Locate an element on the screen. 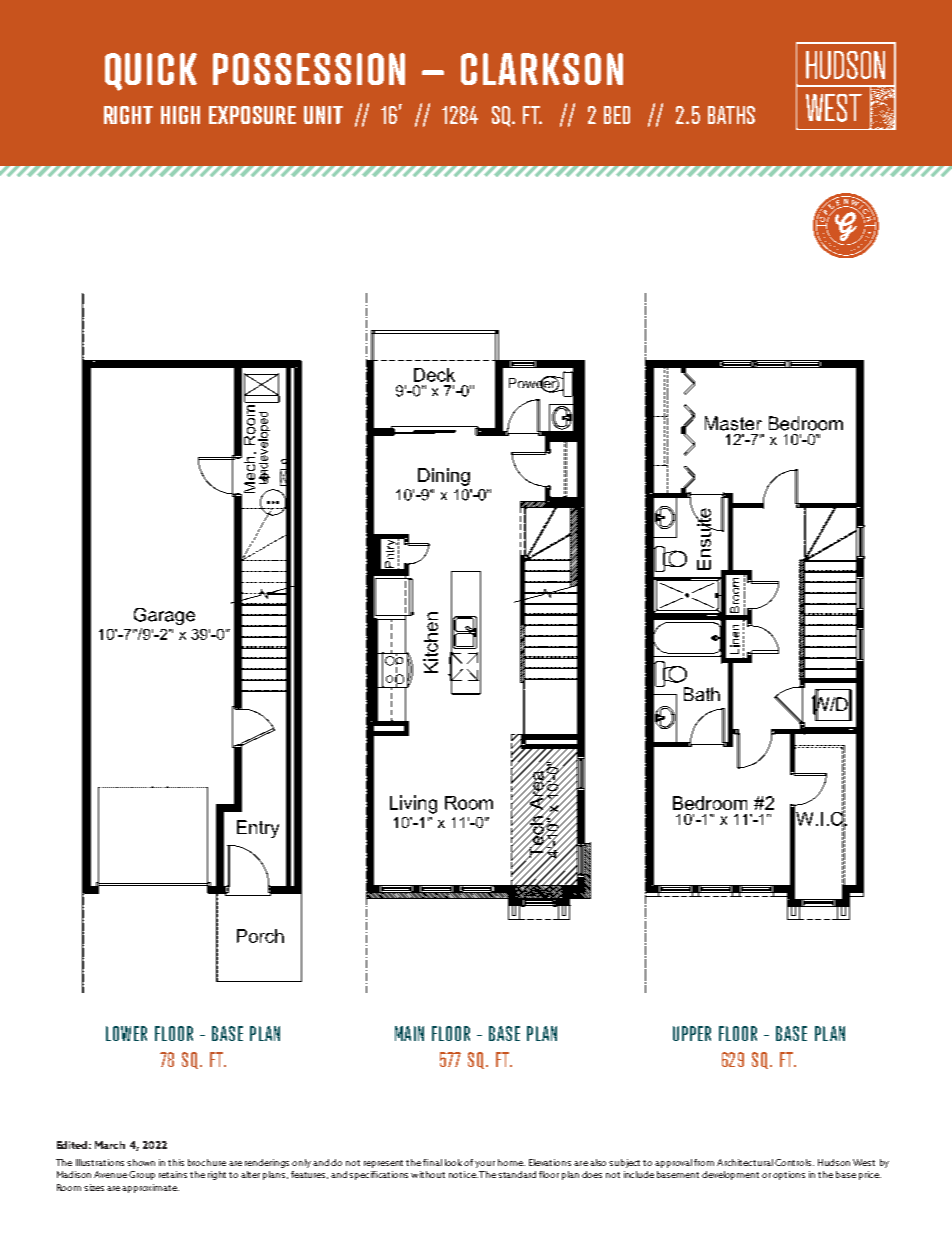 The height and width of the screenshot is (1233, 952). this is located at coordinates (176, 1162).
